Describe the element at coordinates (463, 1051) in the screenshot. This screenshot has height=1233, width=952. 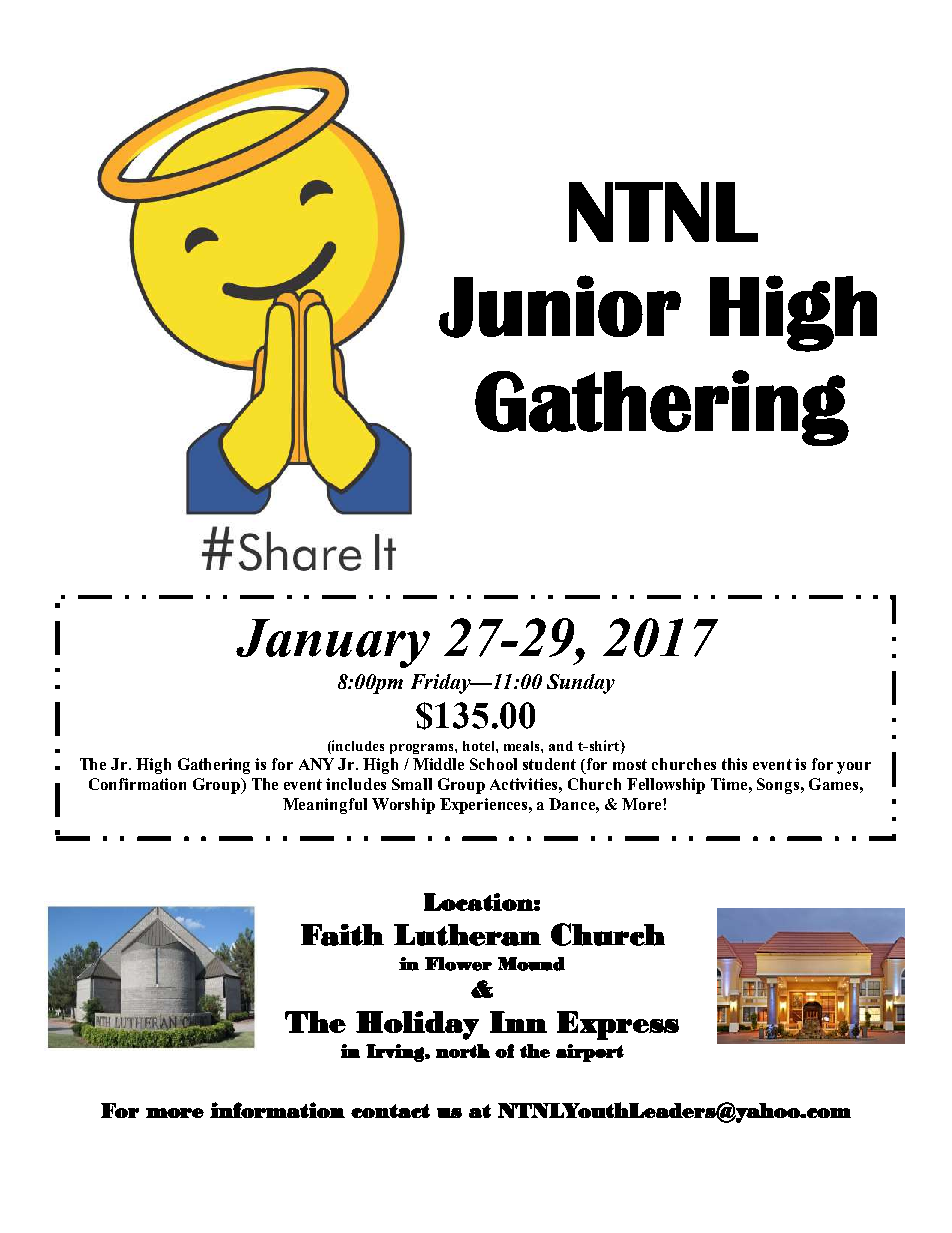
I see `north` at that location.
